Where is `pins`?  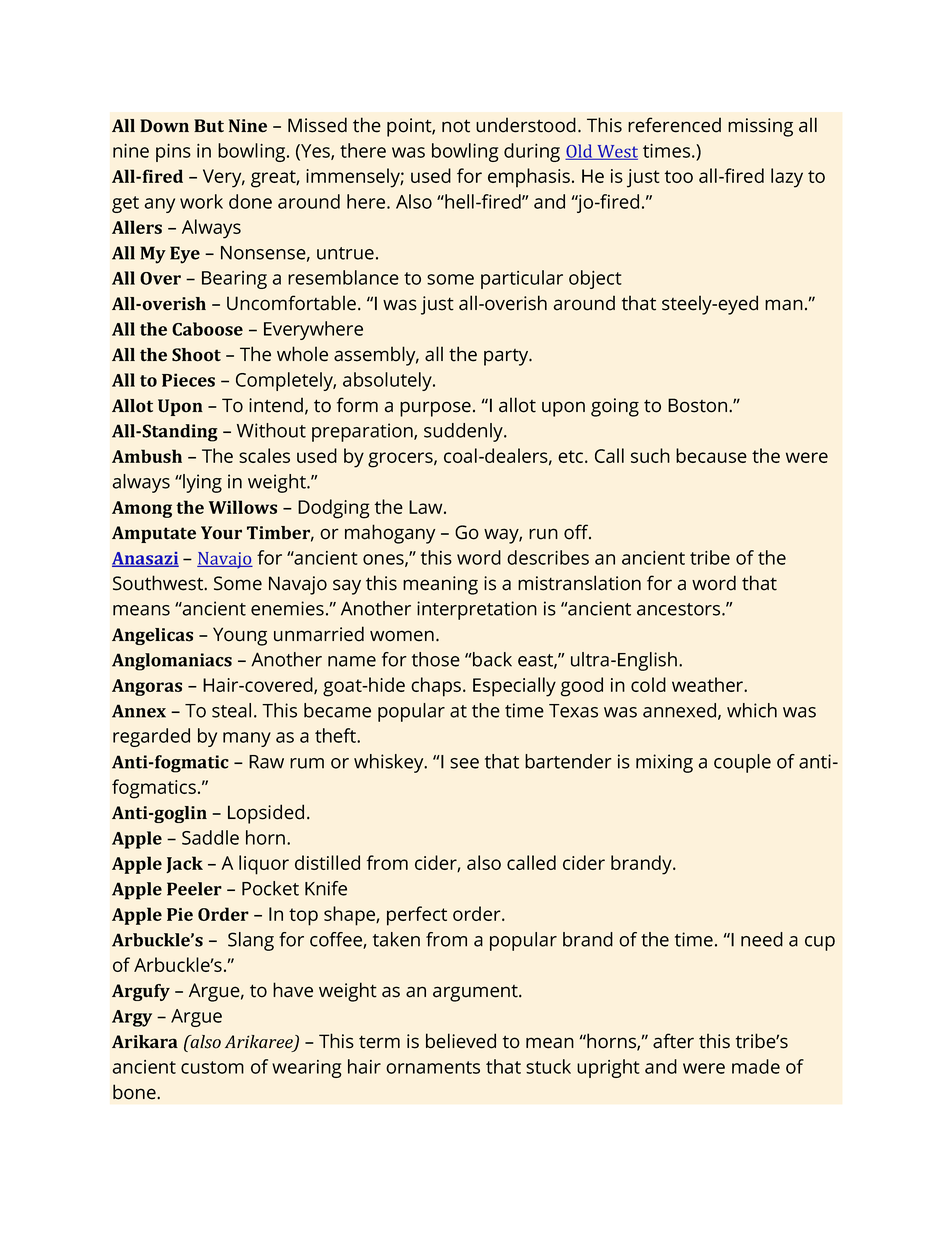 pins is located at coordinates (173, 153).
